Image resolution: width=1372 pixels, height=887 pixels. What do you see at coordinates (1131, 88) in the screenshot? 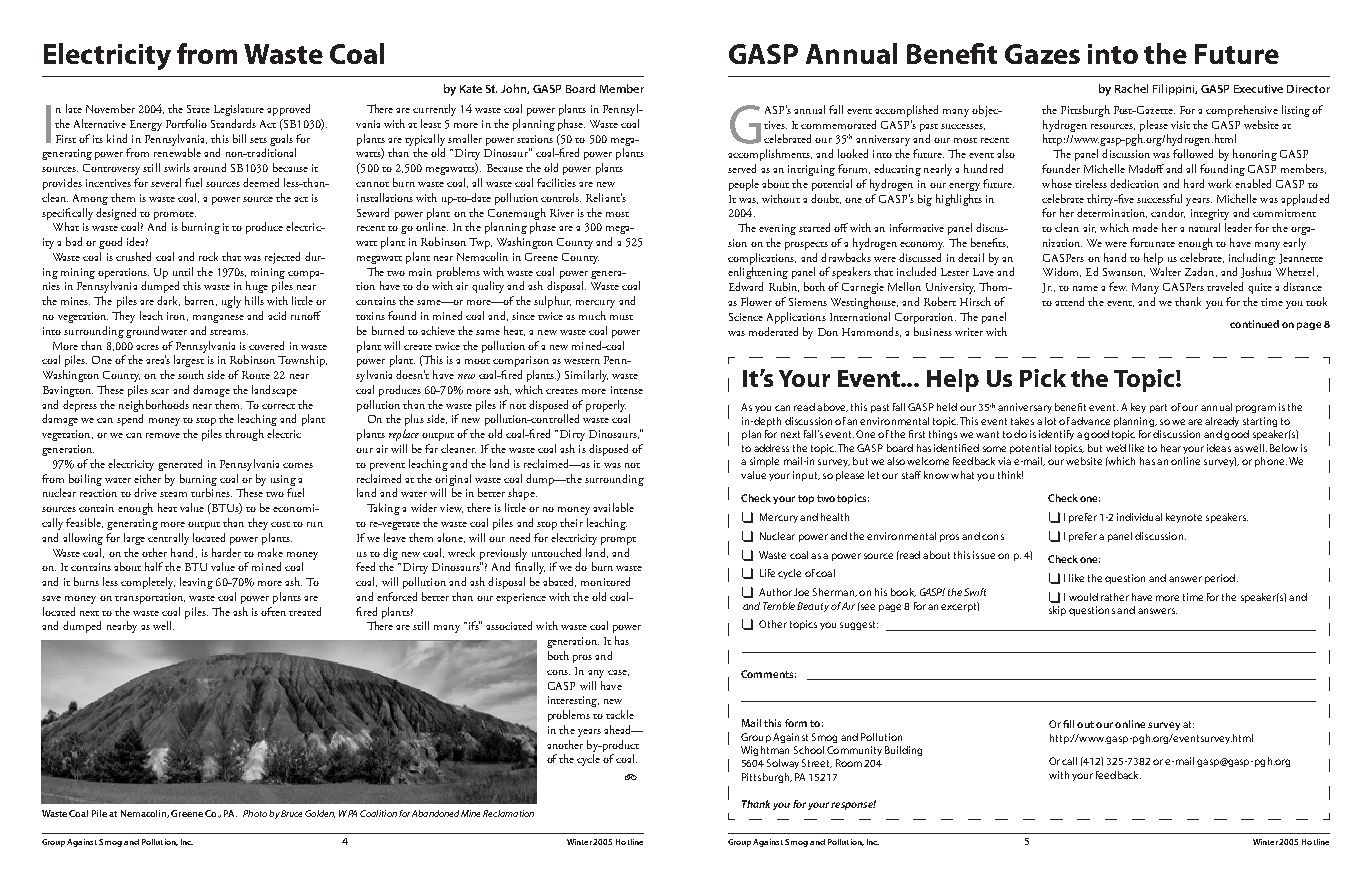
I see `Rachel` at bounding box center [1131, 88].
